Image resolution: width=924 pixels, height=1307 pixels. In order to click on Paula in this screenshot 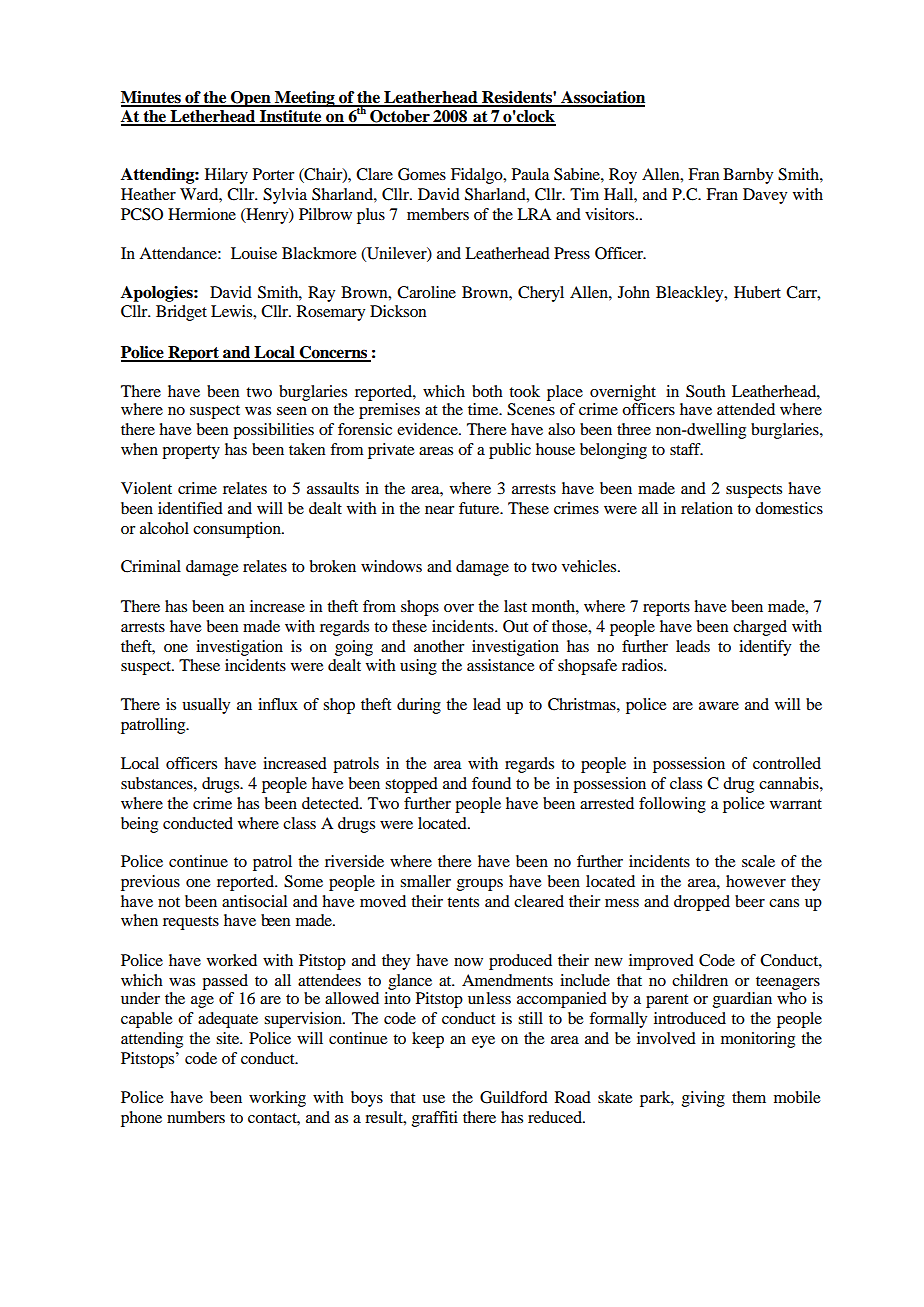, I will do `click(531, 174)`.
